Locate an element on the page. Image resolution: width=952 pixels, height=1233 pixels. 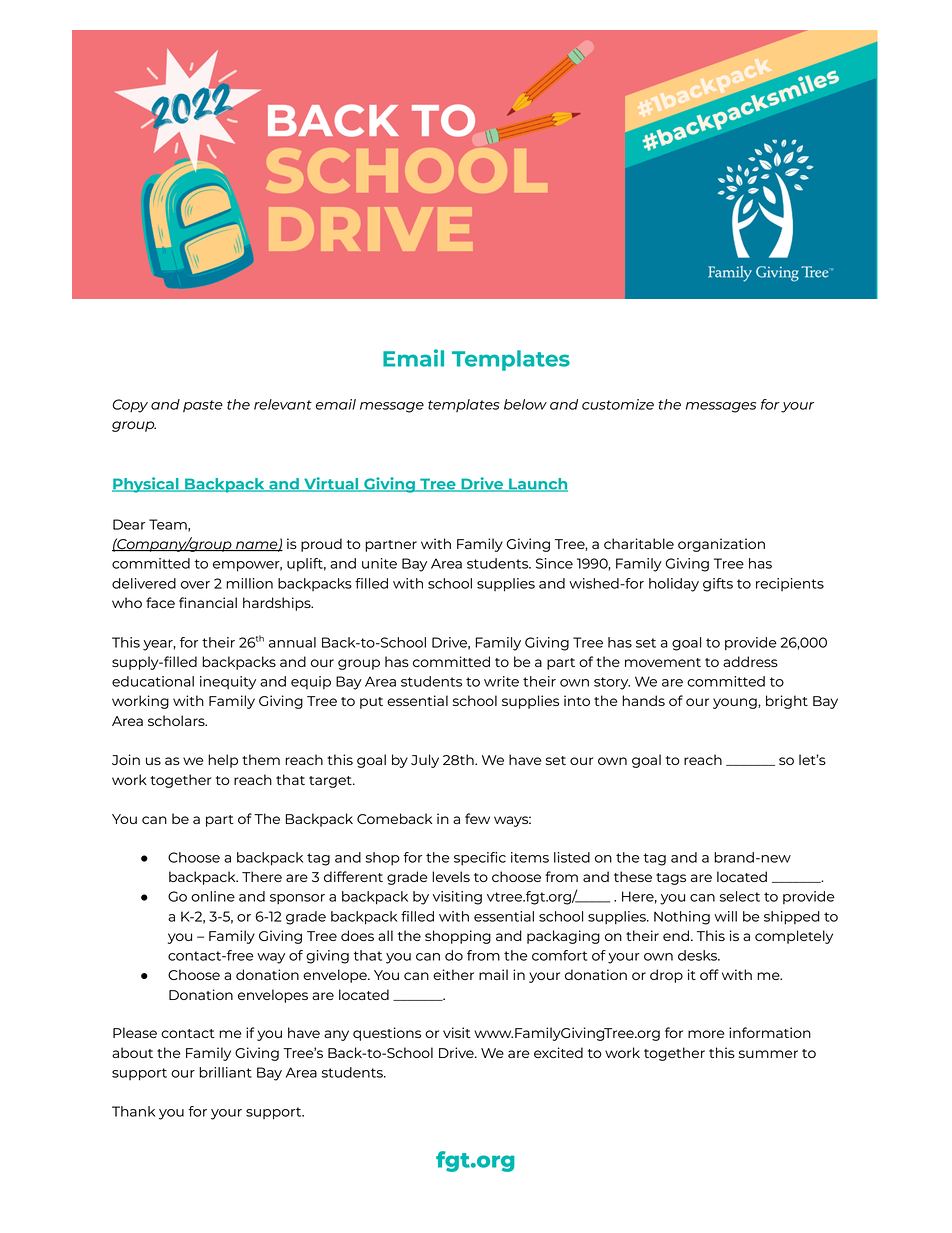
paste is located at coordinates (203, 406).
